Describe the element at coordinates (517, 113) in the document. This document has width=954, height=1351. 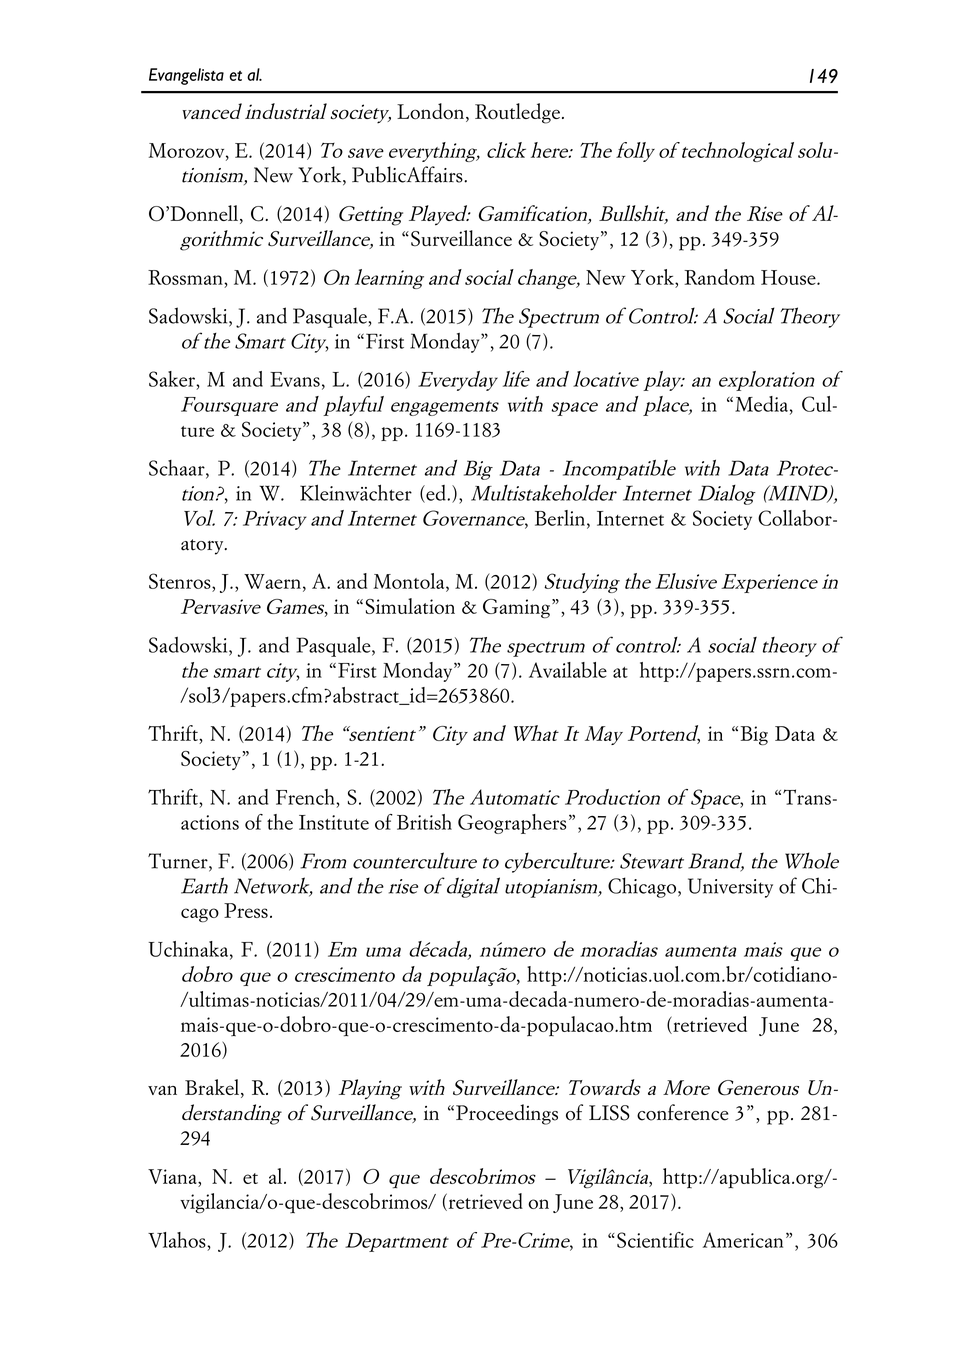
I see `Routledge` at that location.
